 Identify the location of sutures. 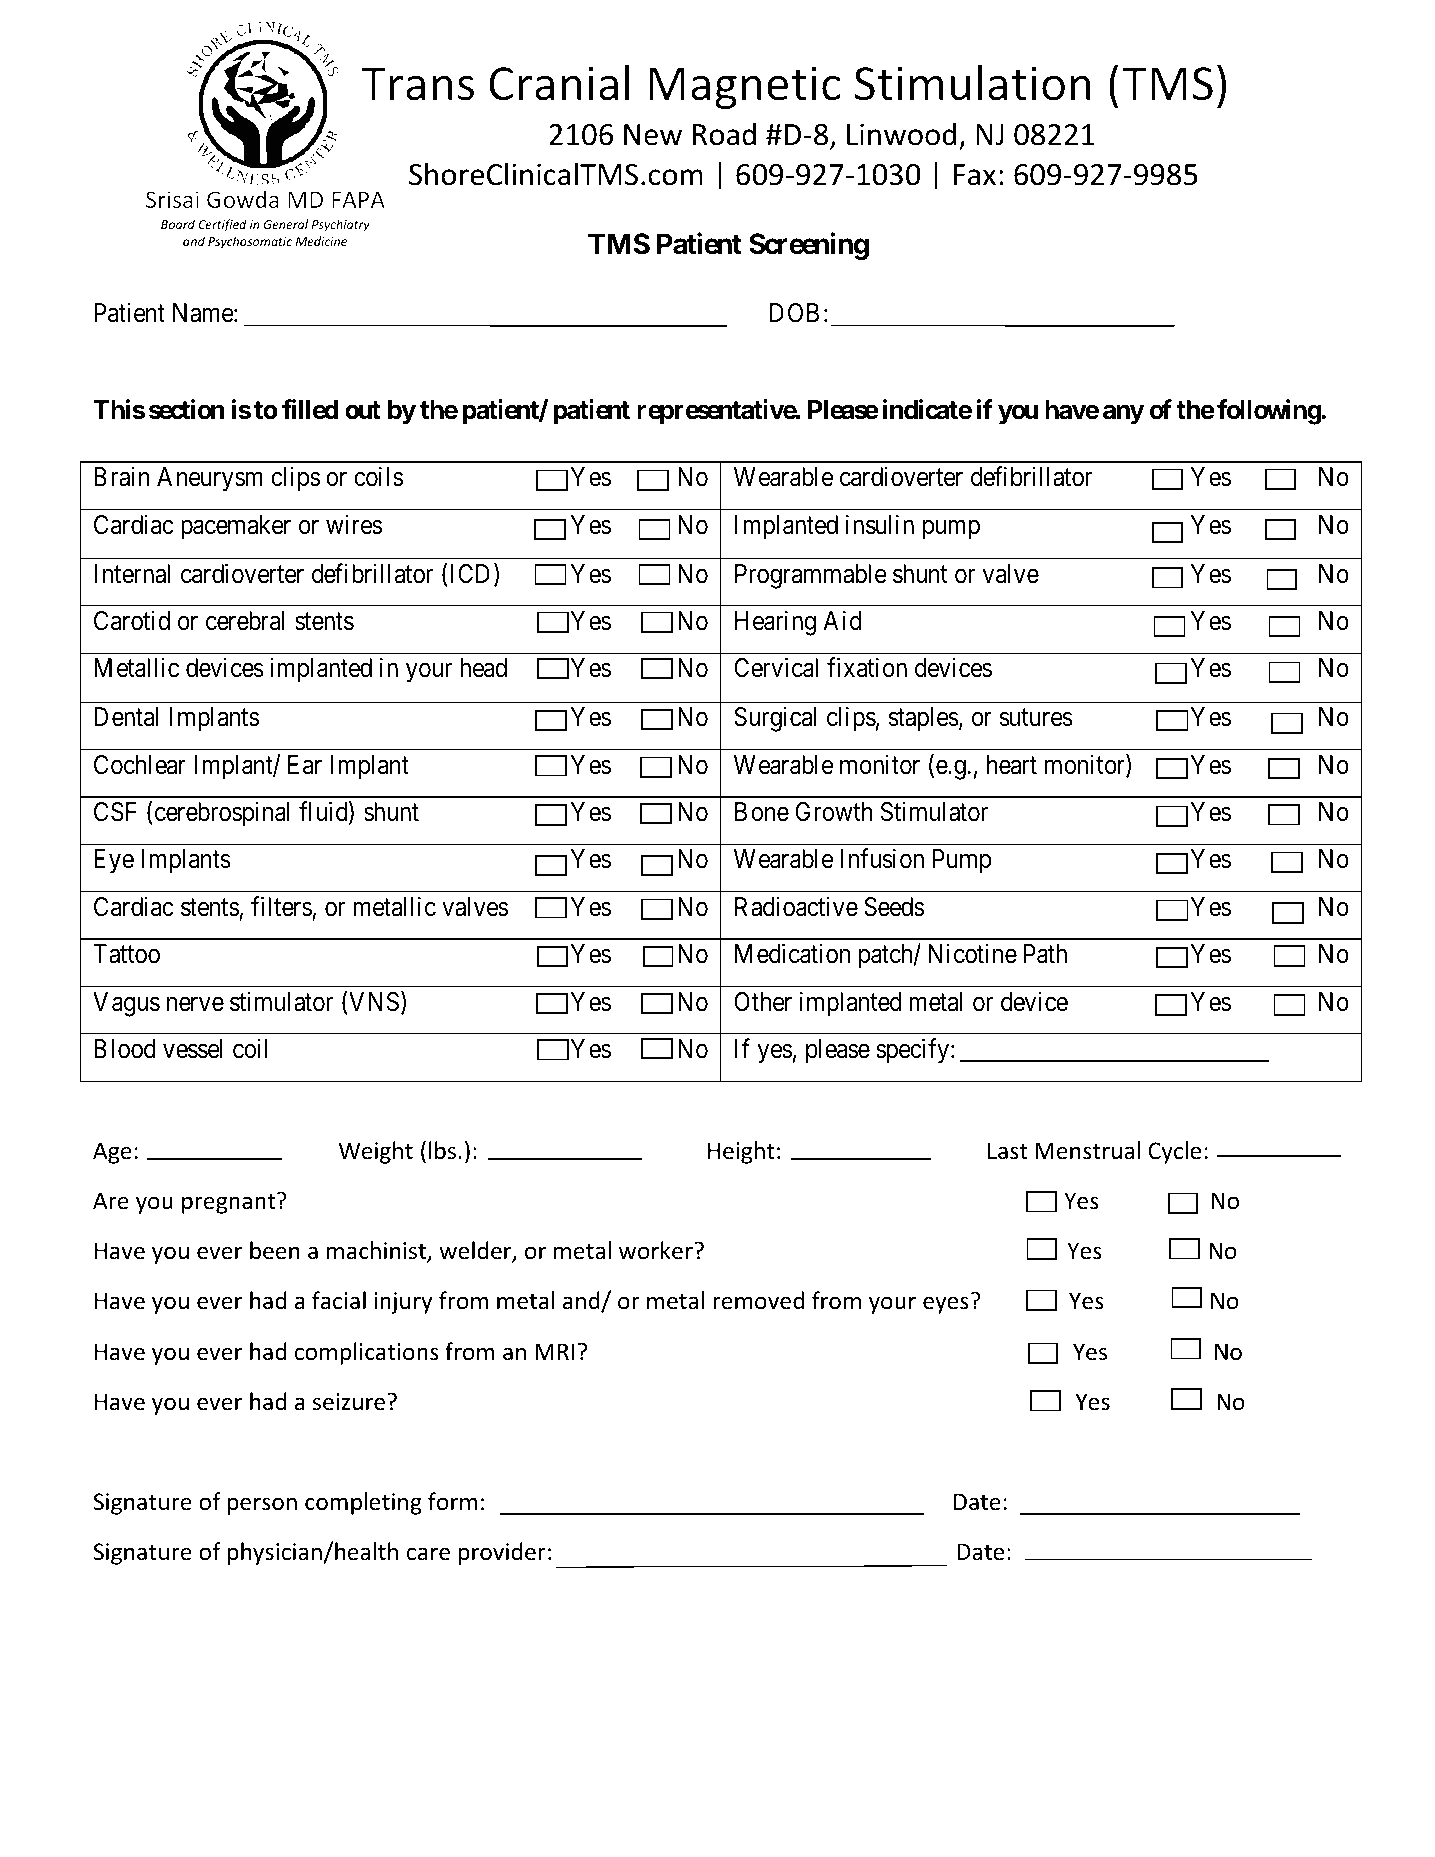
(1036, 718).
